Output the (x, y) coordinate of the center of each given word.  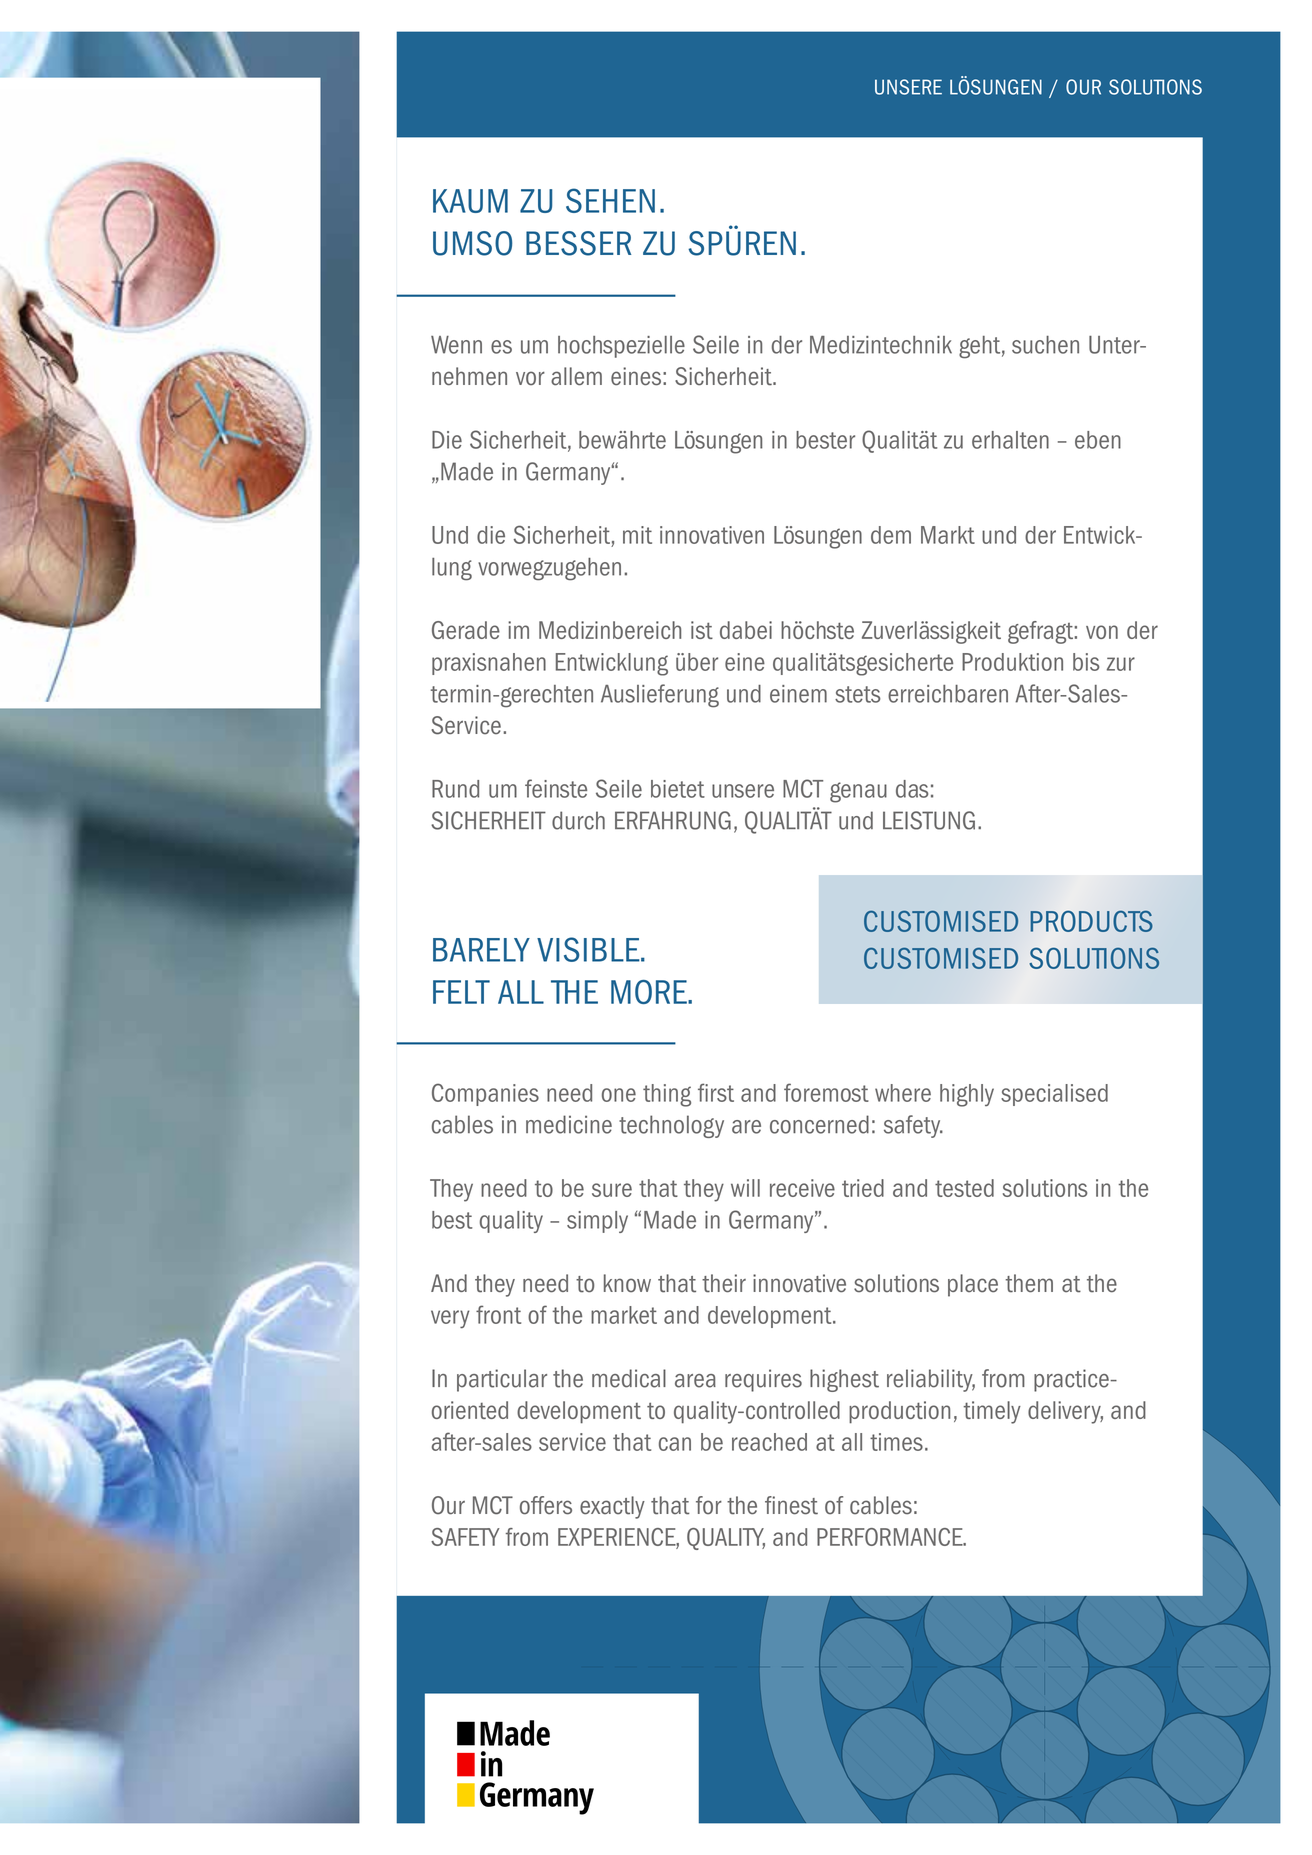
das (912, 789)
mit (637, 535)
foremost (826, 1092)
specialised (1054, 1095)
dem (891, 535)
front (498, 1314)
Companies (485, 1094)
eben (1098, 440)
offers (546, 1505)
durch (578, 820)
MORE (650, 992)
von (1102, 632)
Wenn (456, 345)
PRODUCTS (1091, 921)
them (1029, 1283)
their (724, 1283)
